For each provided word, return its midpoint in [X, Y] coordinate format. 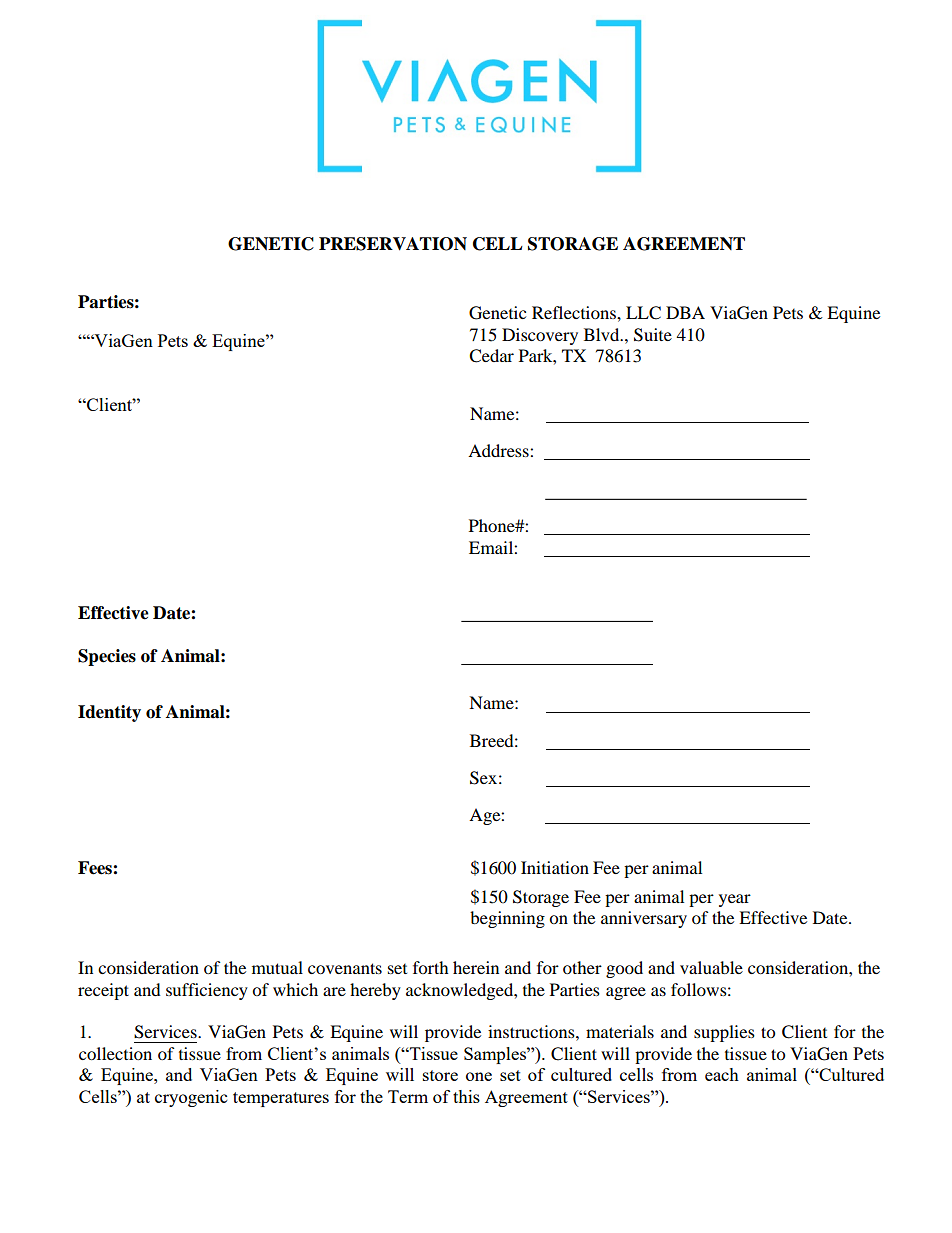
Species [107, 657]
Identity [109, 713]
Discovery [540, 336]
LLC [643, 313]
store [440, 1075]
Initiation [555, 867]
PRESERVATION [393, 244]
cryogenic [191, 1098]
